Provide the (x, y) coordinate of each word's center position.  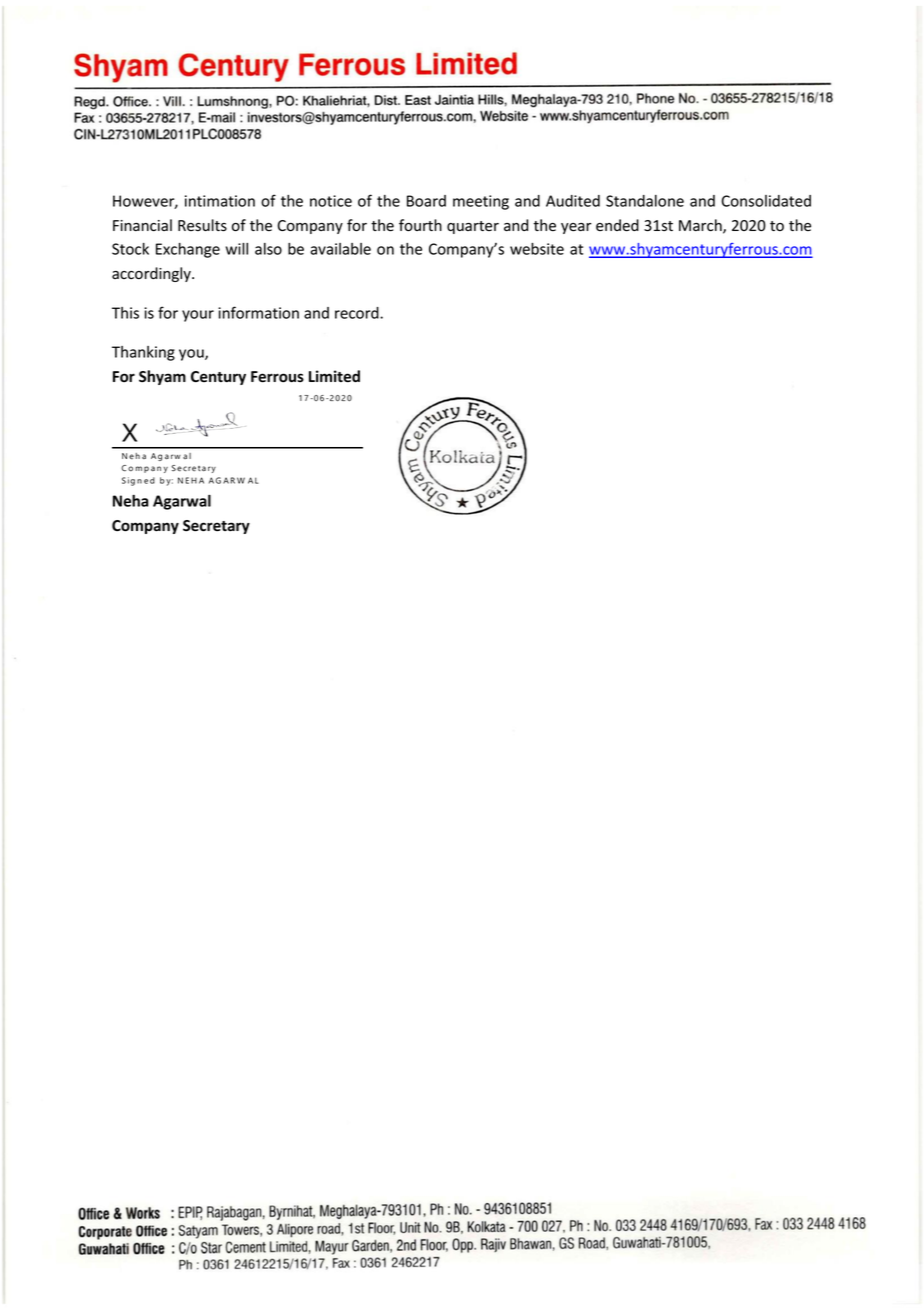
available (340, 249)
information (258, 312)
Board (426, 201)
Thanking (143, 353)
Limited (334, 376)
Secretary (216, 527)
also (268, 249)
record (358, 313)
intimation (220, 201)
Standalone (645, 201)
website (537, 249)
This (125, 313)
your (198, 316)
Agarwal (182, 502)
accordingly (152, 274)
